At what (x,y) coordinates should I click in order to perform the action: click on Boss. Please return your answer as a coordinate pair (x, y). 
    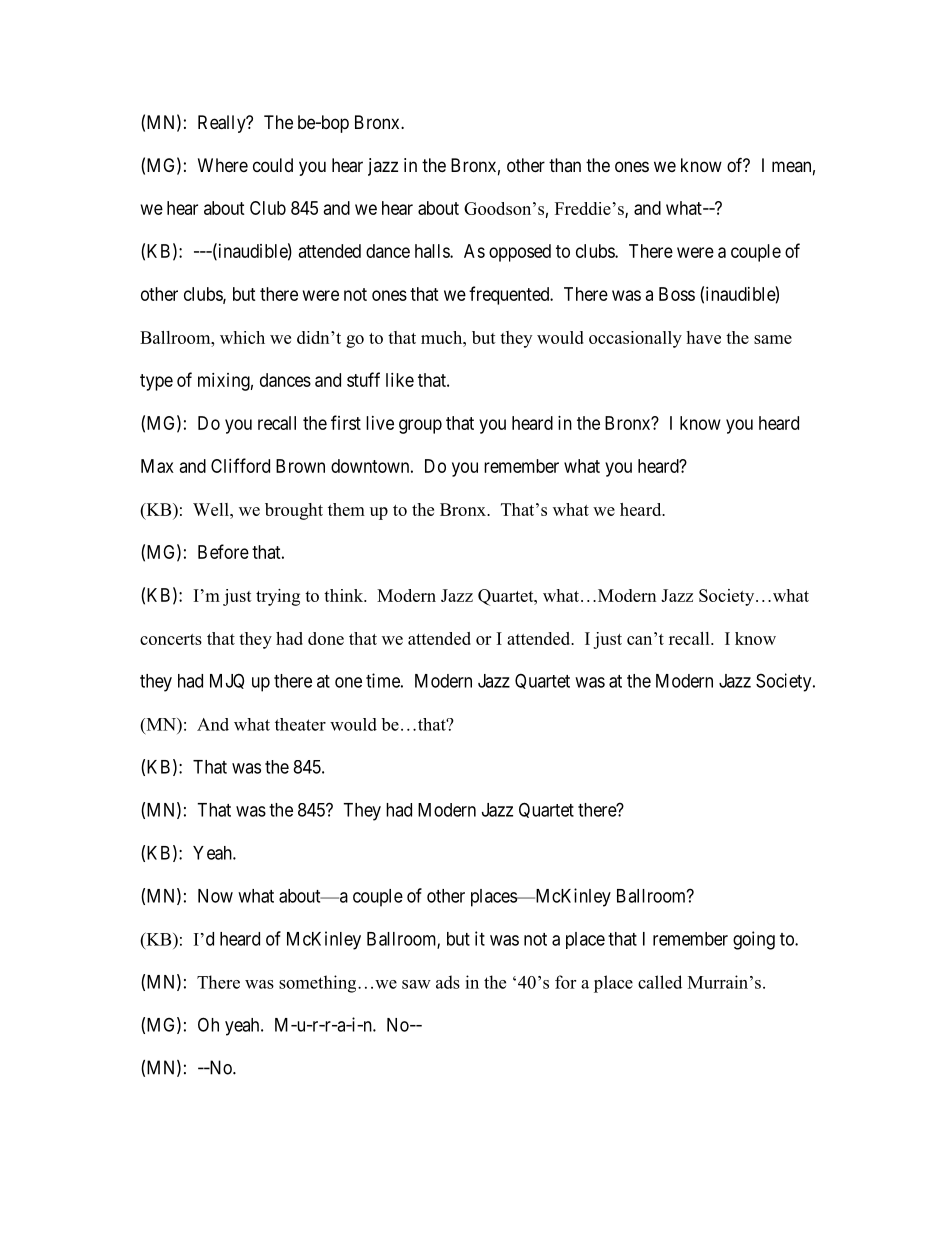
    Looking at the image, I should click on (677, 294).
